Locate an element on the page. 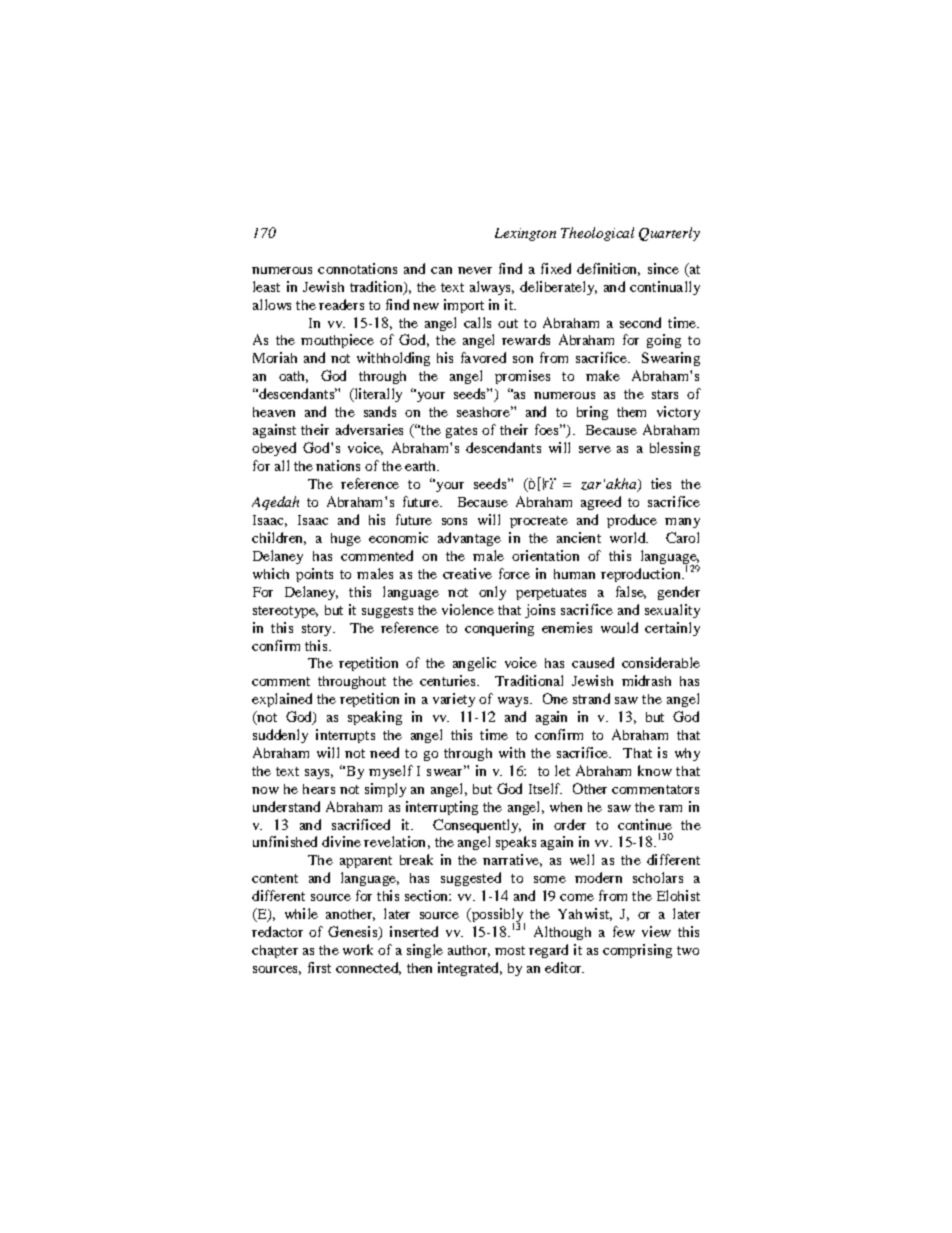 Image resolution: width=952 pixels, height=1233 pixels. hears is located at coordinates (319, 789).
